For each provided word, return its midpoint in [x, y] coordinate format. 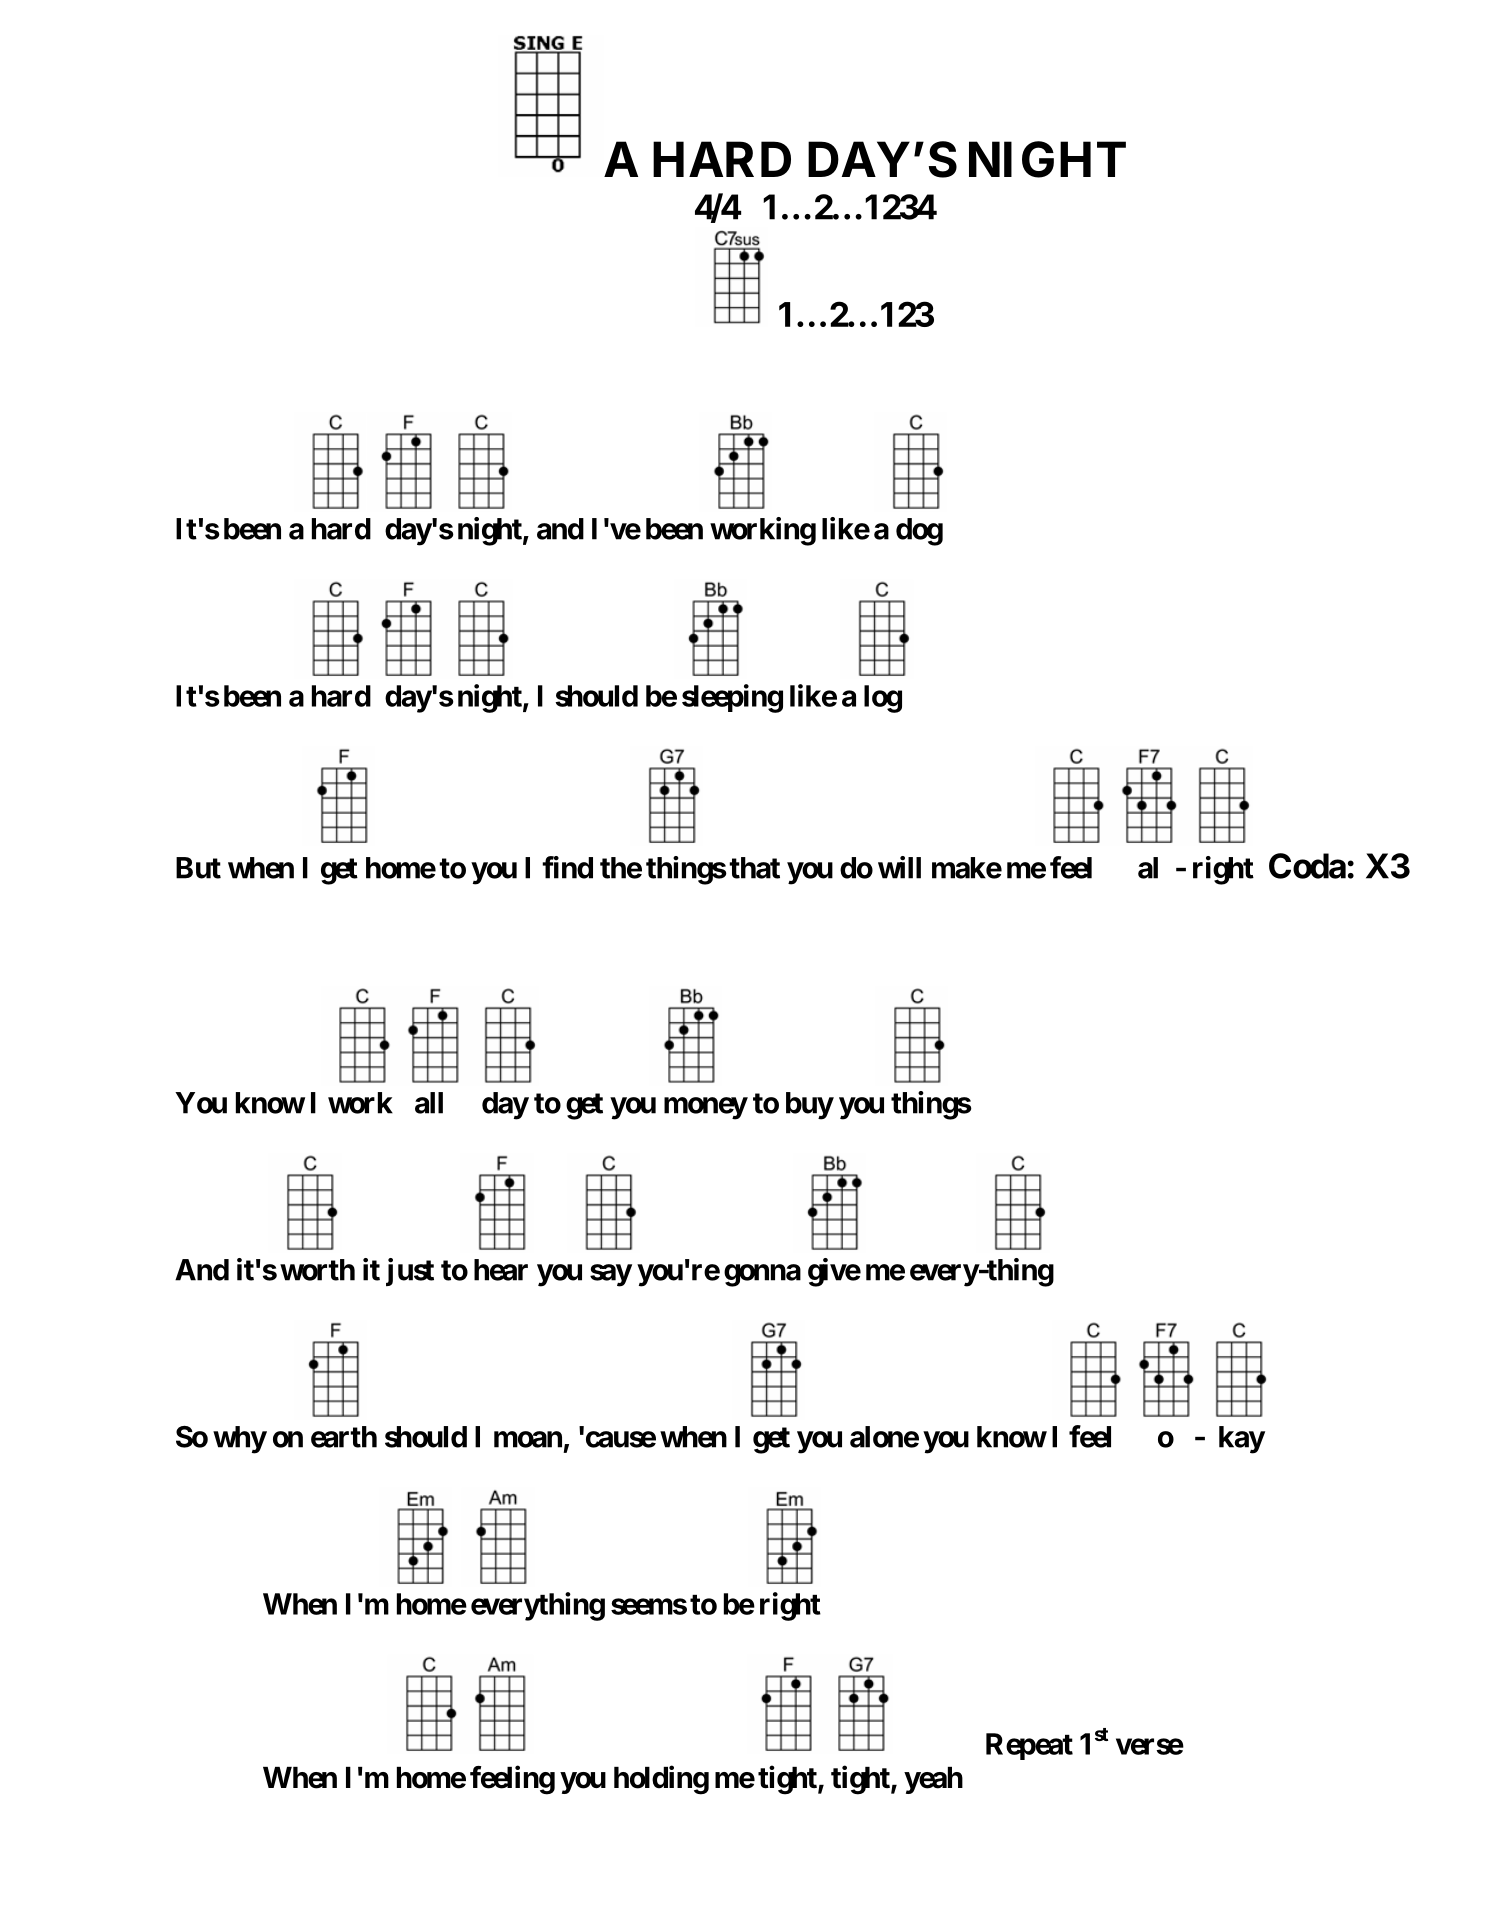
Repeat [1029, 1746]
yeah [933, 1780]
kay [1242, 1440]
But [198, 868]
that [754, 868]
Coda [1307, 866]
